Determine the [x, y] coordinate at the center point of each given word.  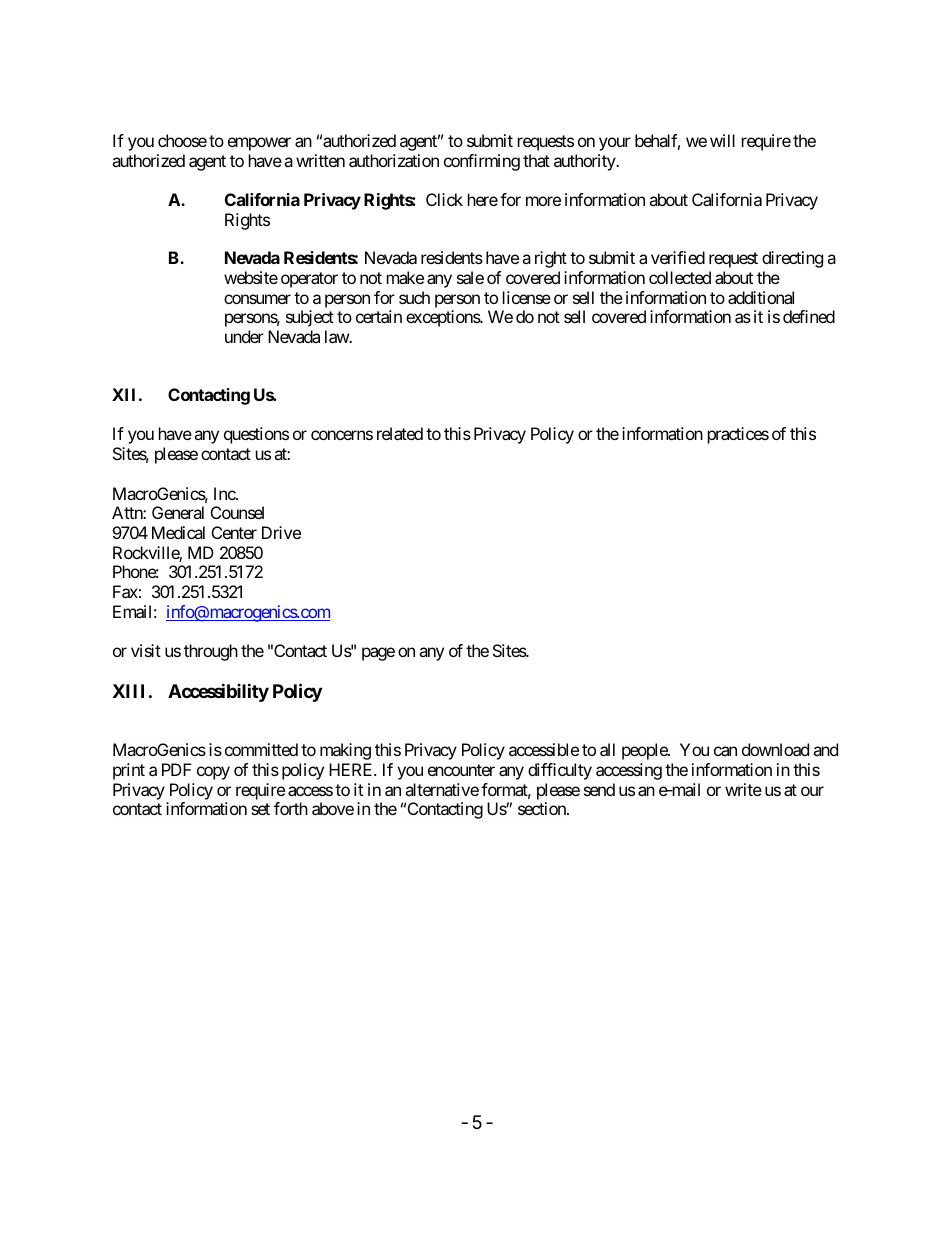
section [543, 808]
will [722, 140]
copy [213, 773]
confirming [482, 162]
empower [259, 144]
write [743, 789]
